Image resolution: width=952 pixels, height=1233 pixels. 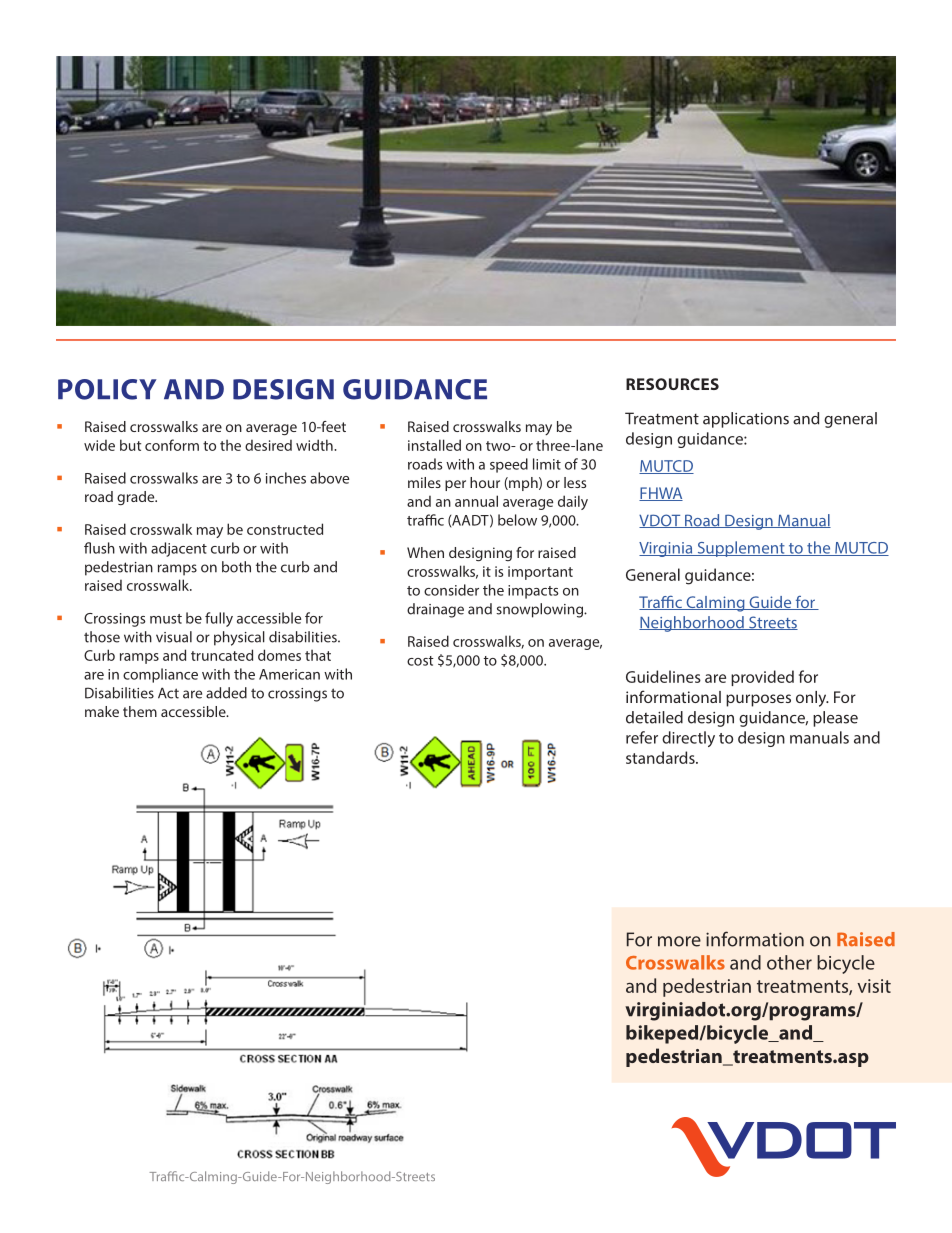 I want to click on POLICY, so click(x=107, y=389).
